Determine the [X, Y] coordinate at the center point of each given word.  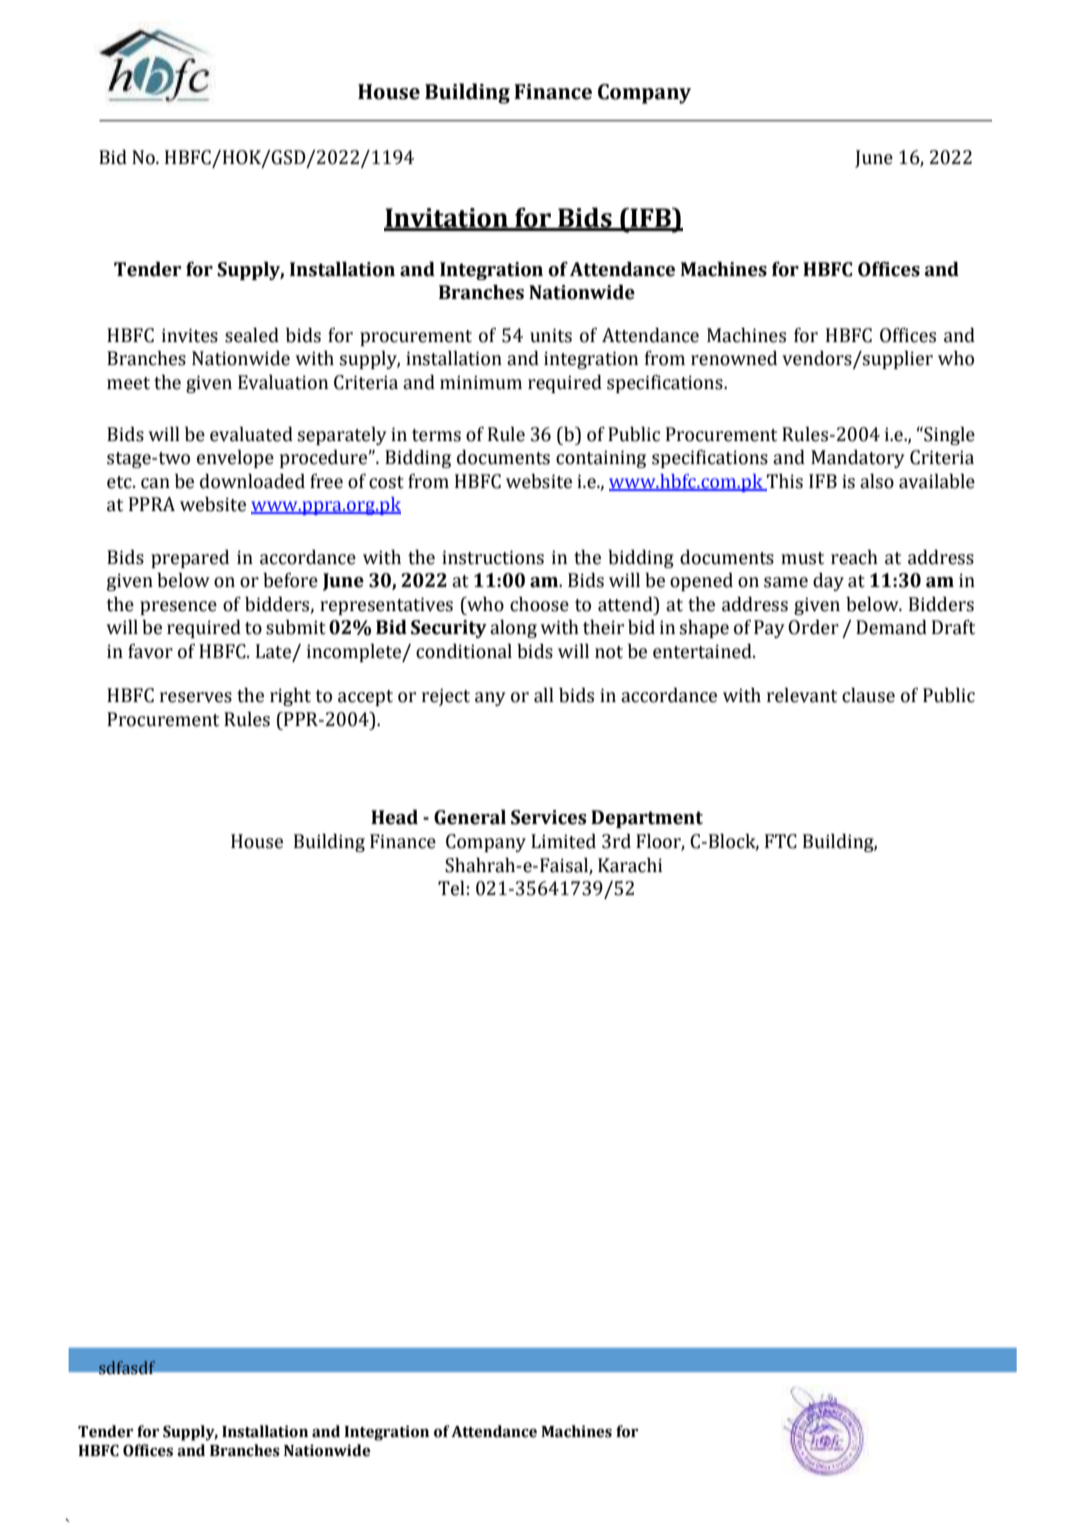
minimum [481, 382]
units [551, 335]
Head [394, 817]
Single [948, 435]
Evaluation [283, 382]
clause [868, 695]
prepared [190, 559]
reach [854, 557]
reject [446, 697]
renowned [734, 358]
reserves [196, 697]
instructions [493, 557]
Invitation [447, 219]
